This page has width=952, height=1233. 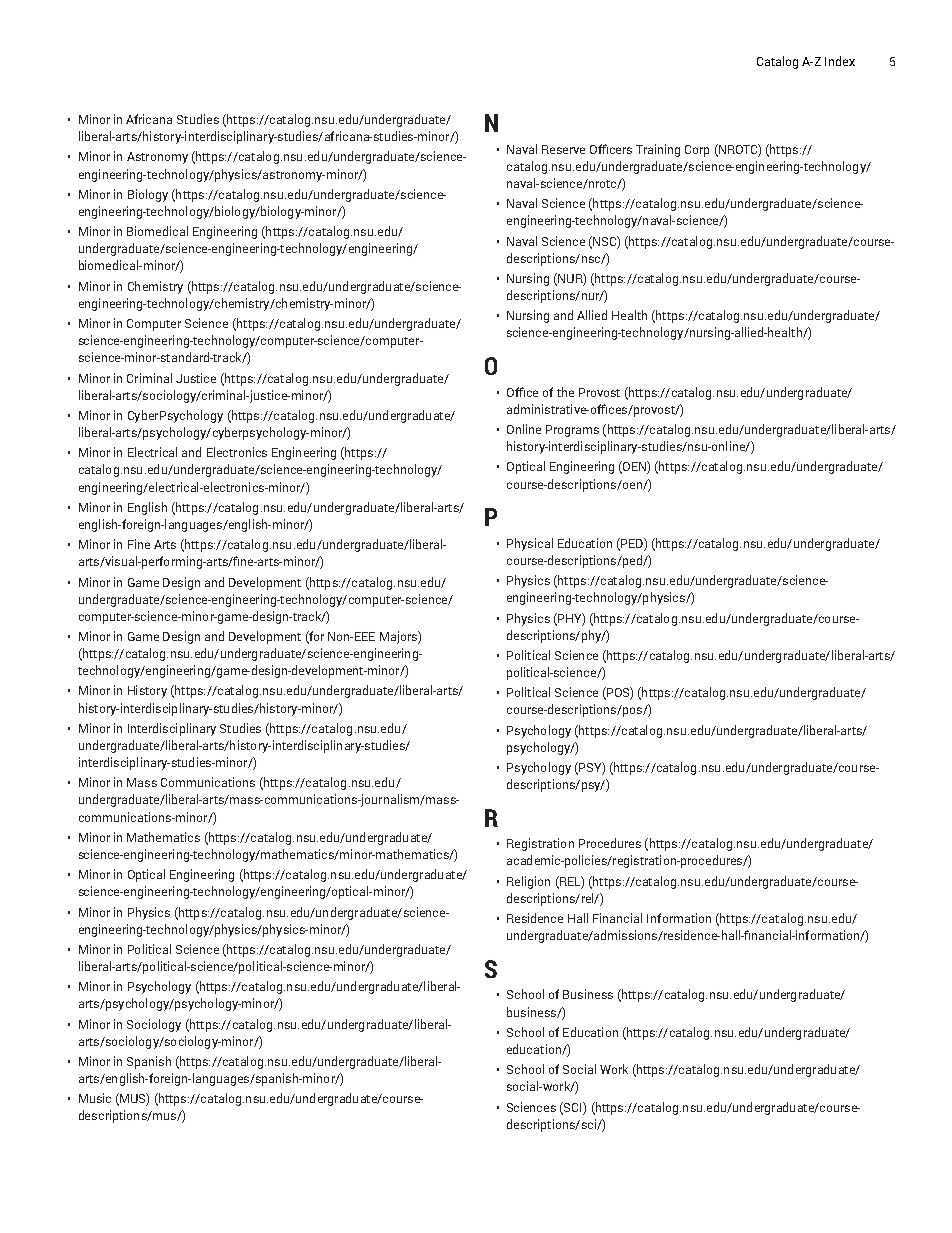 I want to click on Majors, so click(x=399, y=637).
